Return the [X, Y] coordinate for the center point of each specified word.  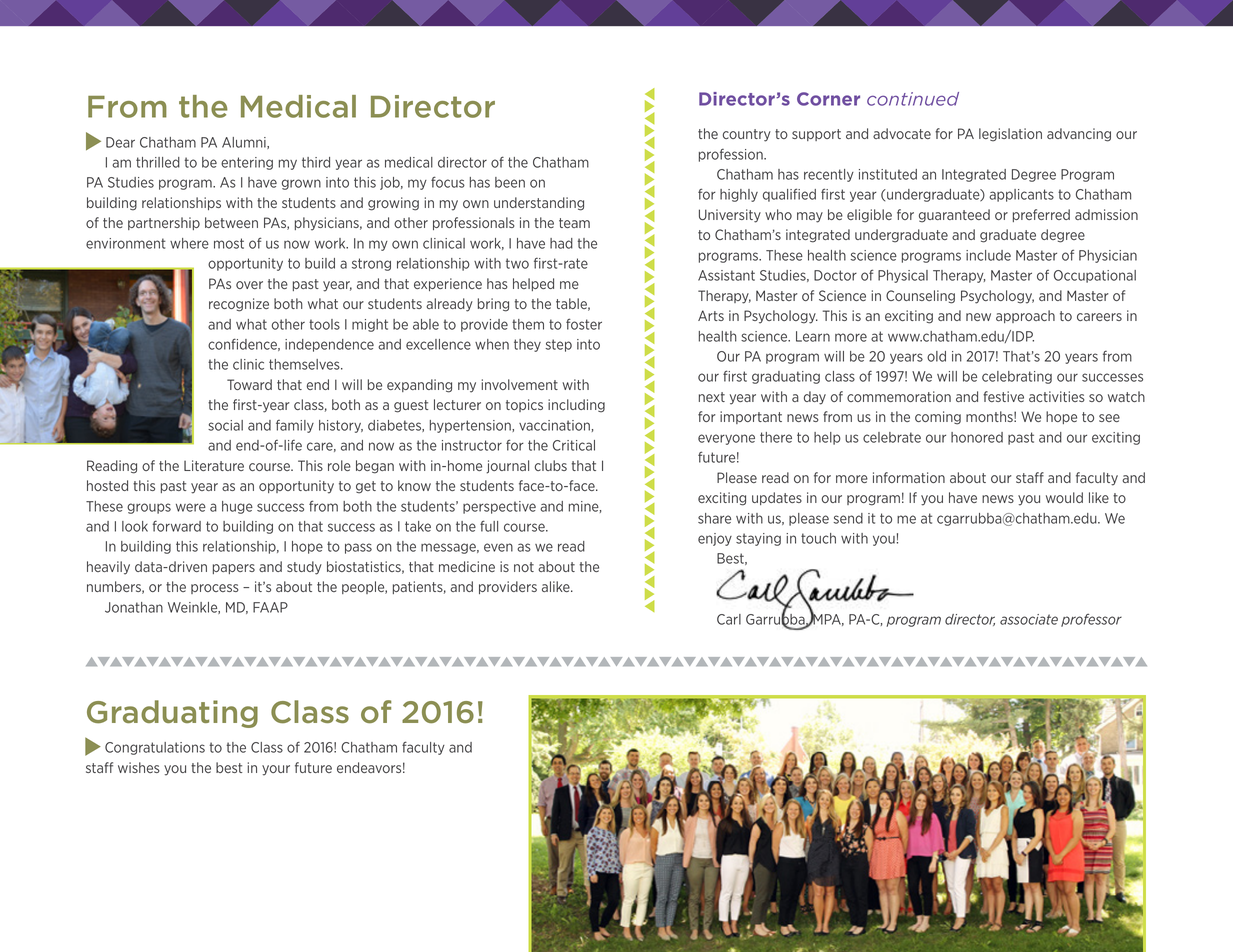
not [524, 567]
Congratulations [155, 748]
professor [1091, 620]
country [747, 135]
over [249, 285]
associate [1029, 619]
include [988, 255]
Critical [574, 445]
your [276, 770]
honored [977, 437]
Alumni [245, 143]
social [225, 425]
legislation [1010, 135]
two [517, 263]
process [215, 589]
